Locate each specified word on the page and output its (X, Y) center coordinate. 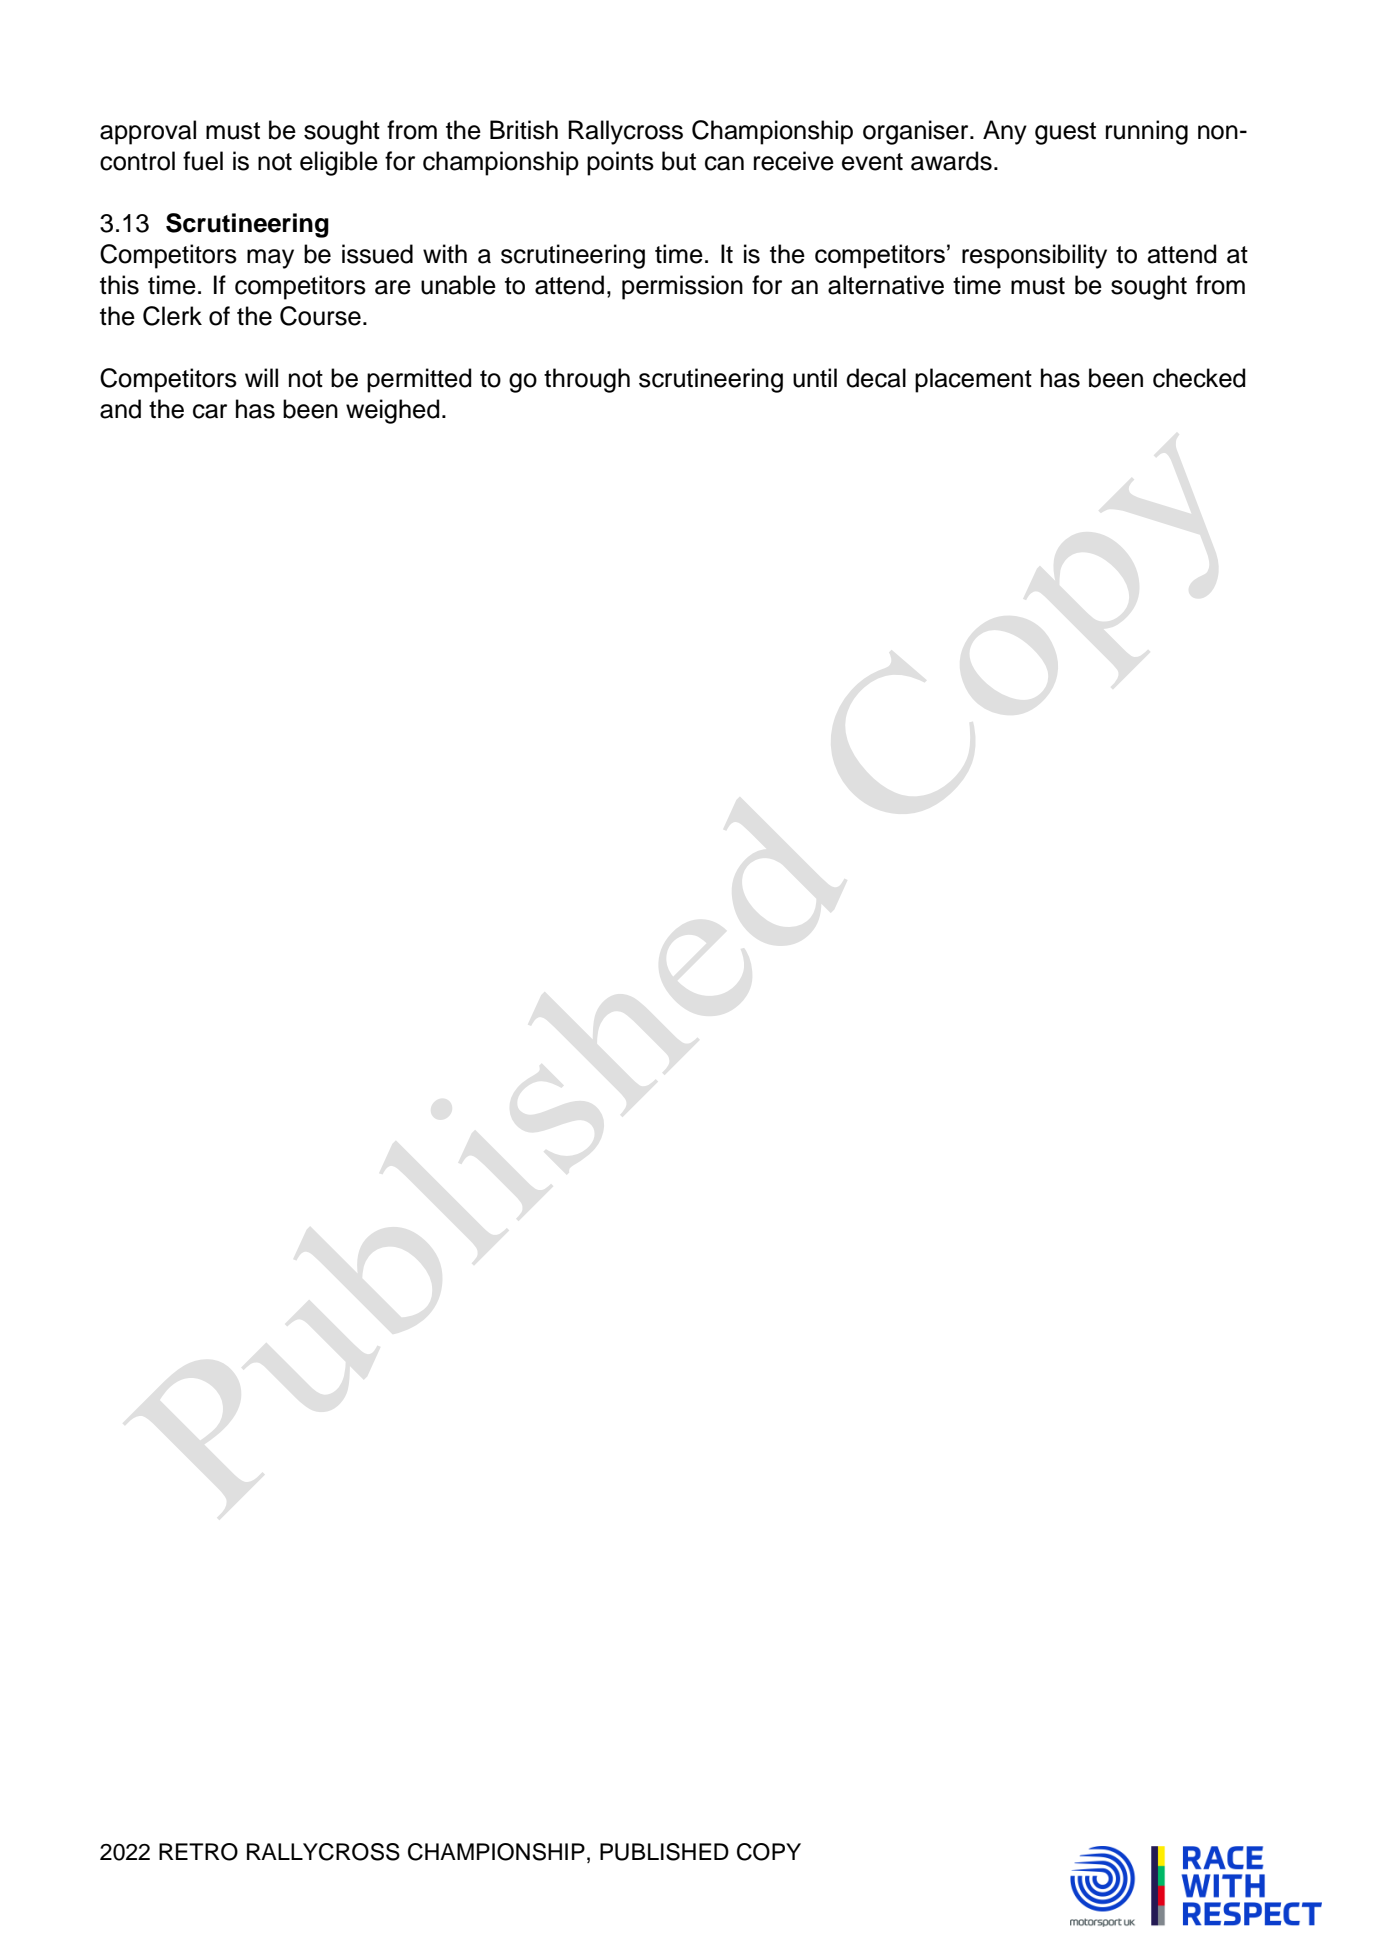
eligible (339, 163)
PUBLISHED (664, 1852)
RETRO (198, 1852)
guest (1065, 133)
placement (973, 380)
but (679, 161)
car (210, 411)
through (587, 380)
